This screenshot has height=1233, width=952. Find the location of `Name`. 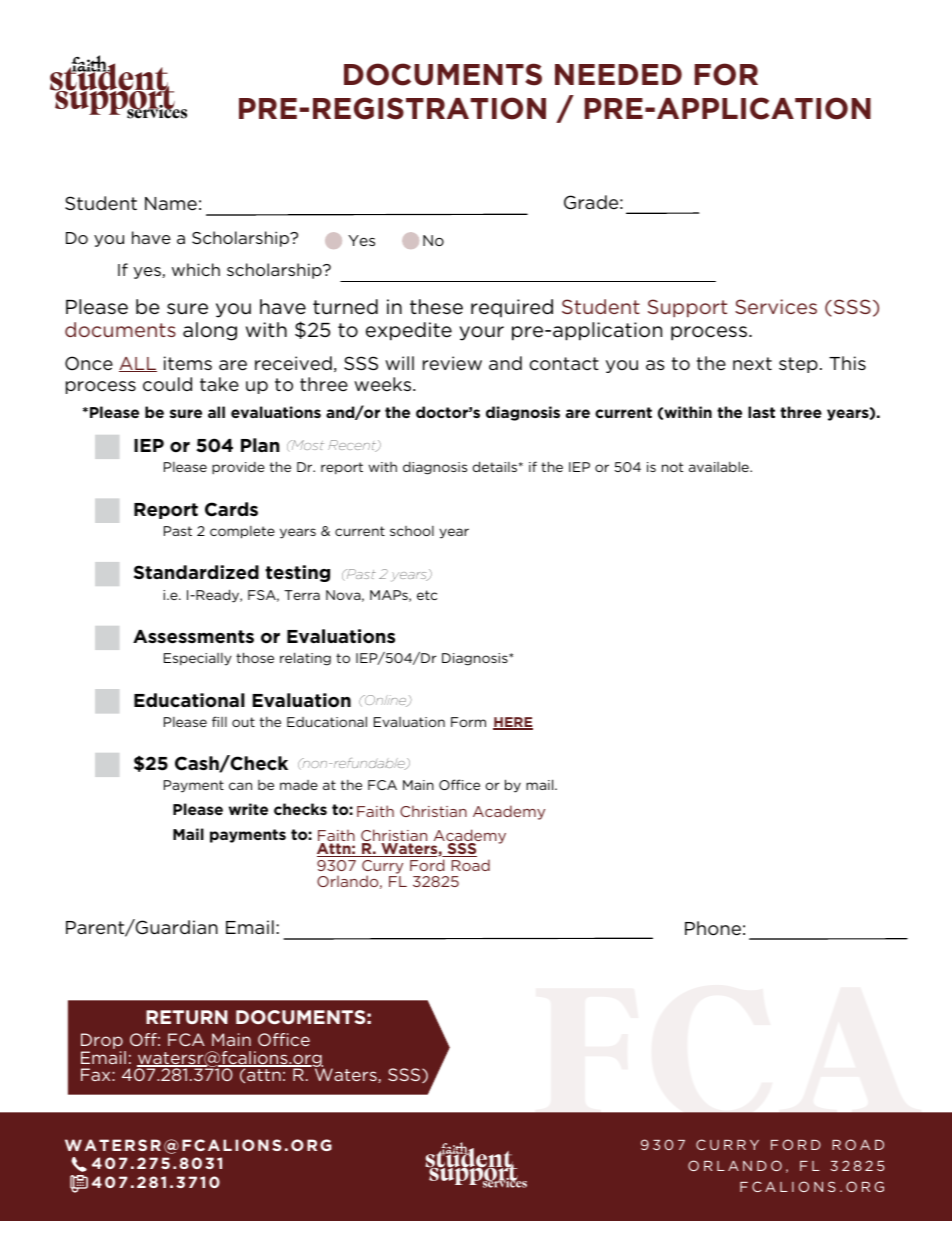

Name is located at coordinates (171, 204).
